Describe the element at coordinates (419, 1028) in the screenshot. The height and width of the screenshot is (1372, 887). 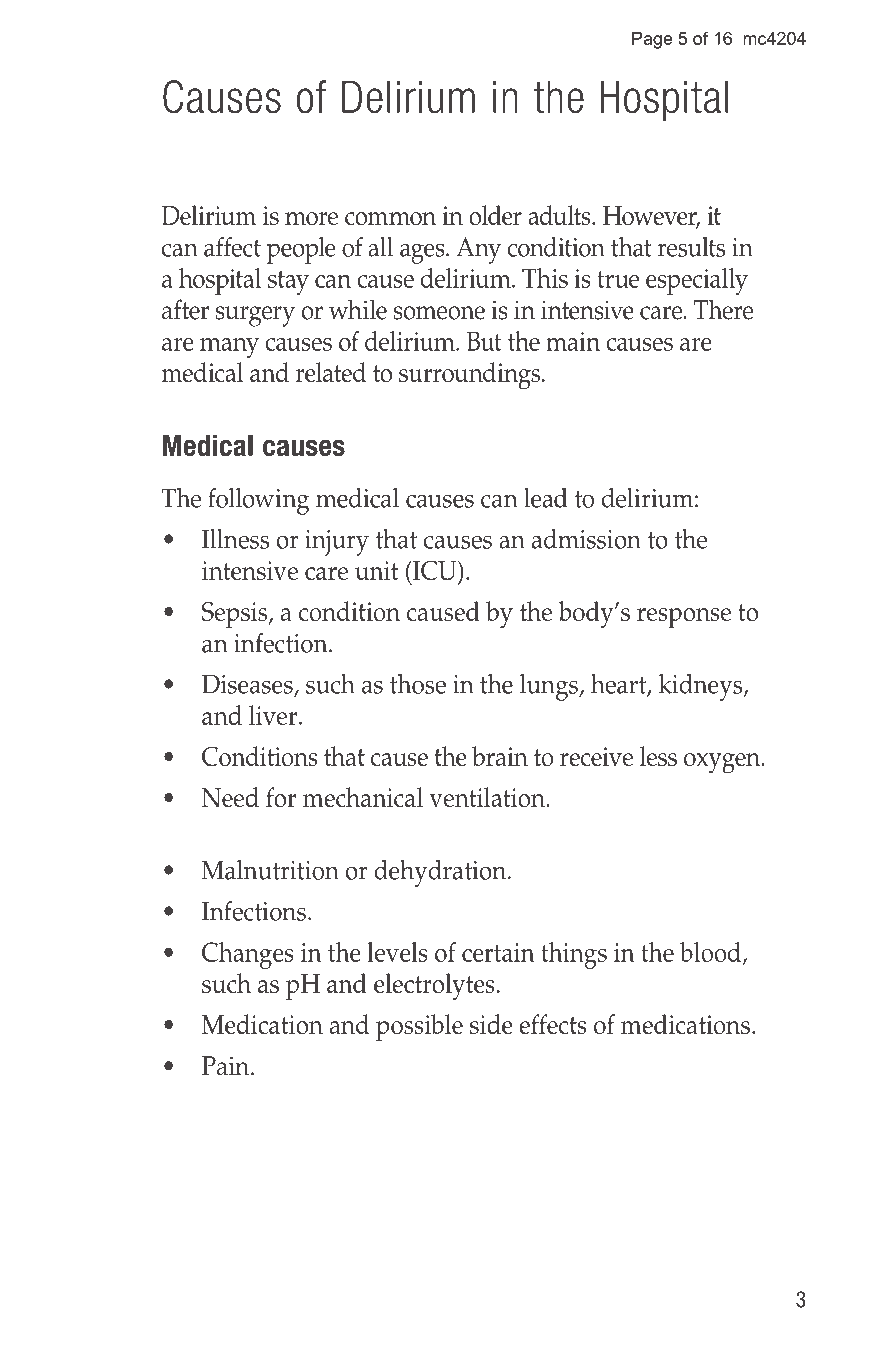
I see `possible` at that location.
